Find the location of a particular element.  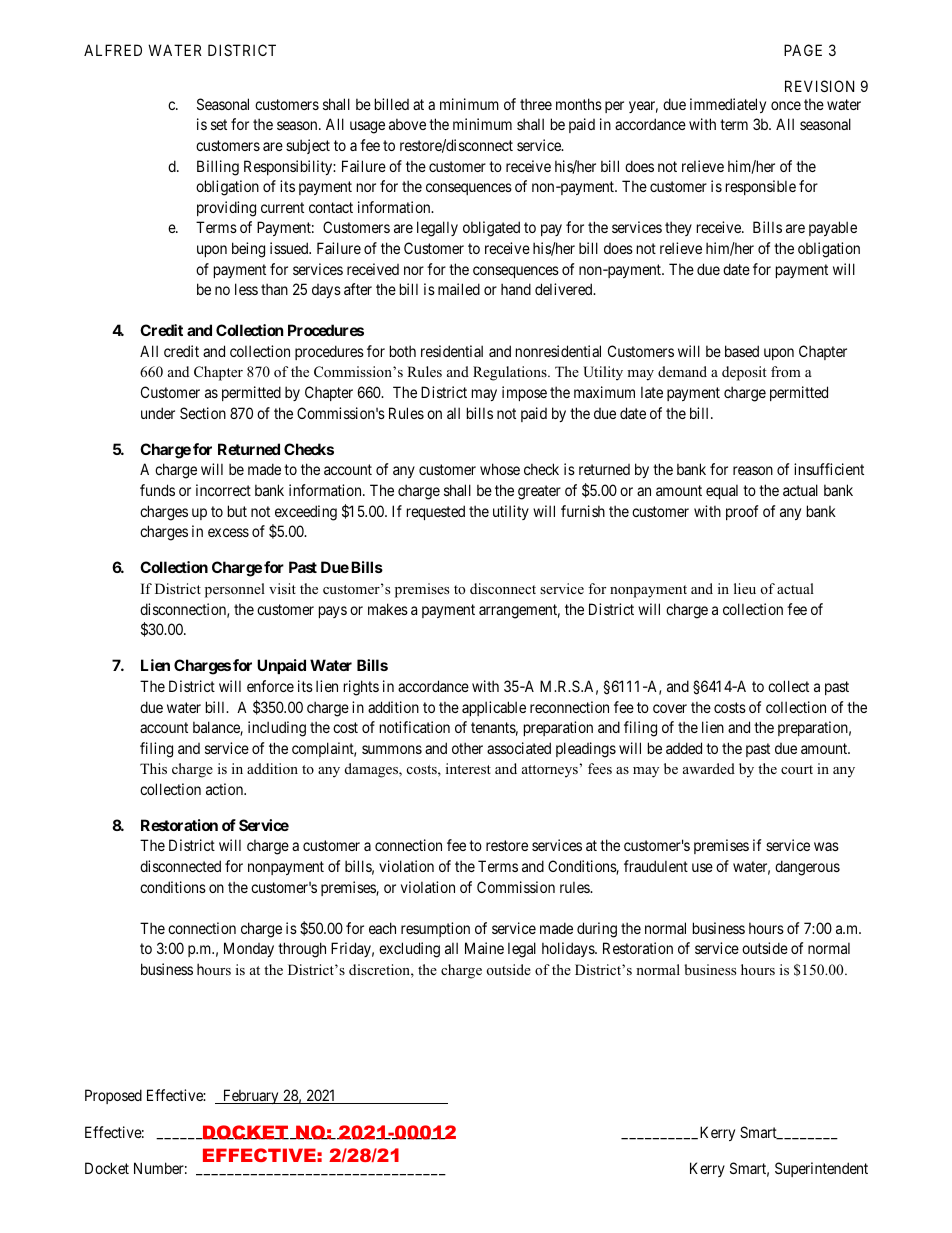

three is located at coordinates (536, 104).
